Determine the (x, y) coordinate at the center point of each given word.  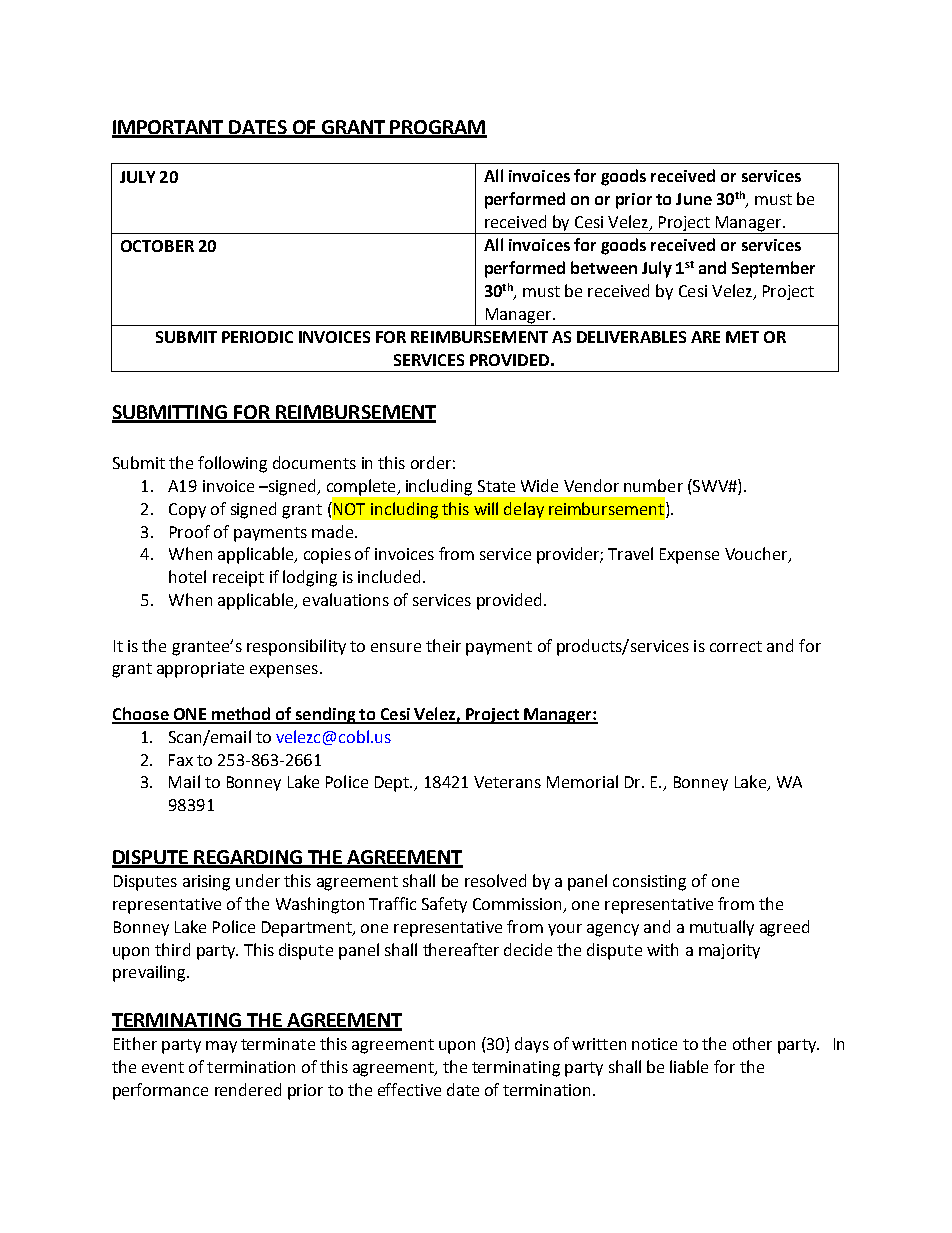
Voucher (757, 555)
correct (736, 646)
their (443, 645)
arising (206, 883)
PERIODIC (257, 337)
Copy (187, 511)
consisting (649, 883)
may (221, 1047)
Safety (444, 905)
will (486, 508)
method (241, 715)
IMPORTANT (169, 128)
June (694, 199)
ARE (705, 337)
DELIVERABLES (631, 337)
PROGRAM (438, 128)
